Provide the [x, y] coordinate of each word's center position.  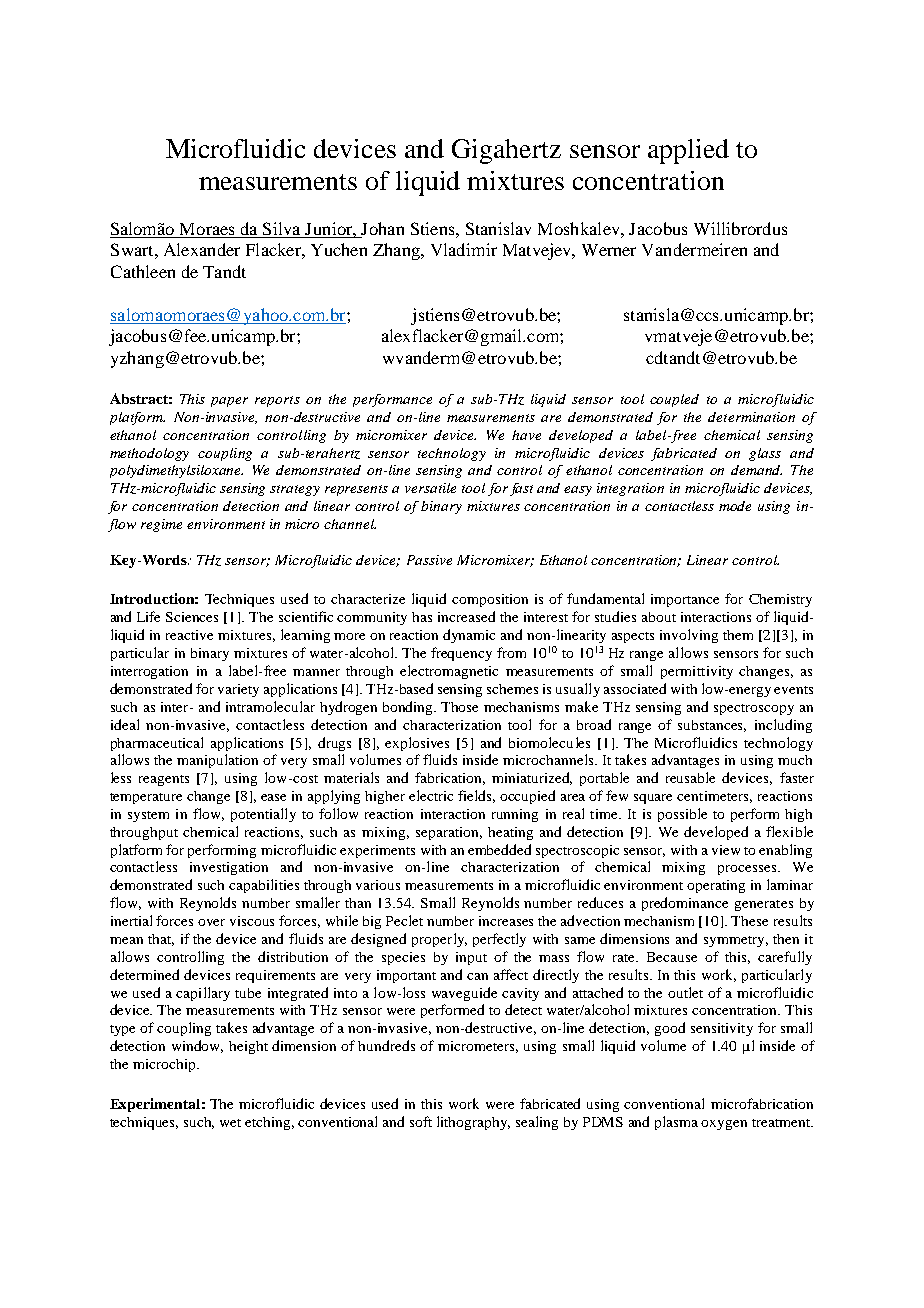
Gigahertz [506, 151]
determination [751, 417]
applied [688, 151]
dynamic [469, 636]
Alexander [202, 249]
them [738, 635]
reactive [189, 635]
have [526, 435]
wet [230, 1123]
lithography [473, 1123]
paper [229, 402]
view [726, 850]
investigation [229, 868]
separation [449, 833]
